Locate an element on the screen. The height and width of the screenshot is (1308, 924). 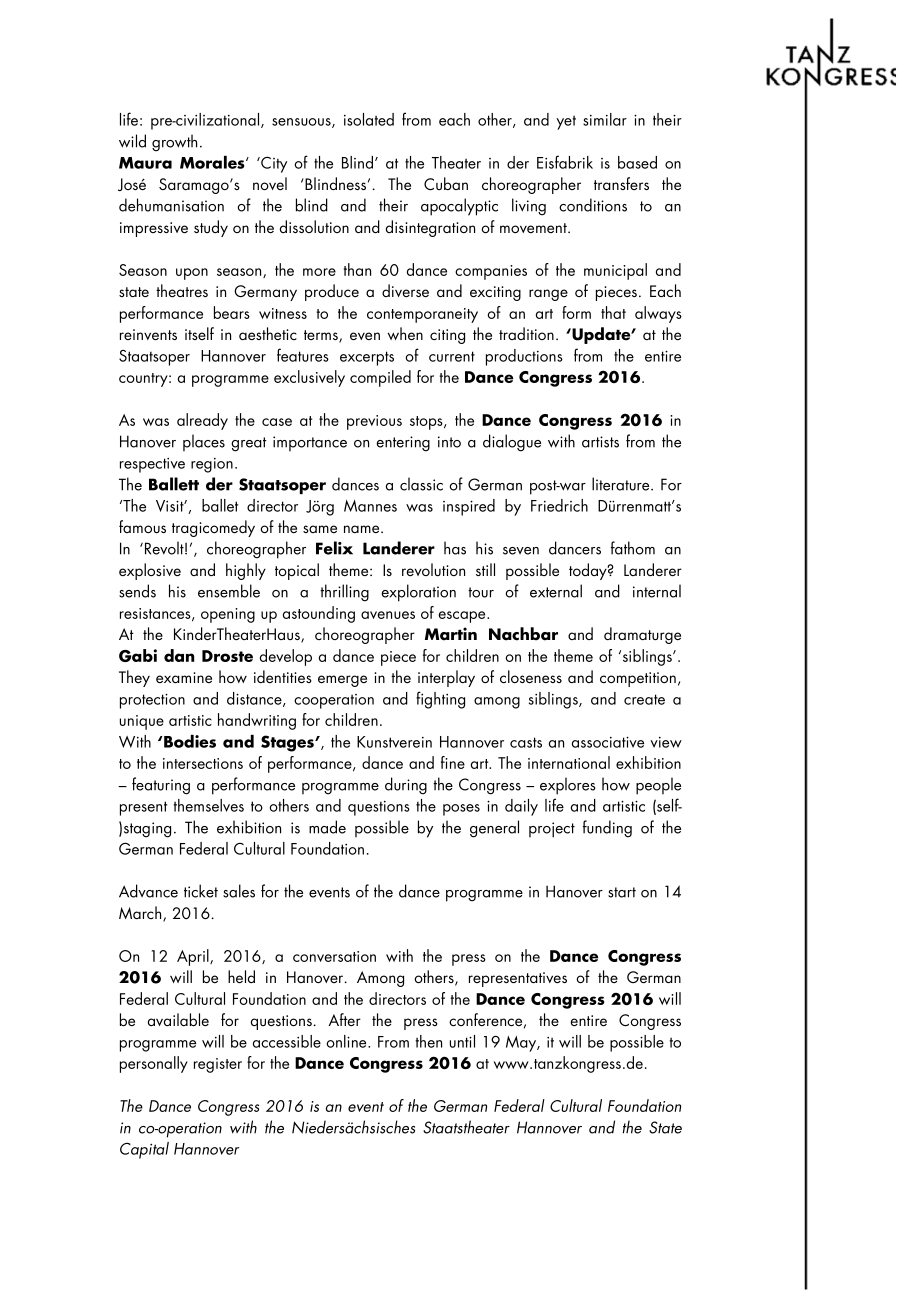
avenues is located at coordinates (388, 615).
